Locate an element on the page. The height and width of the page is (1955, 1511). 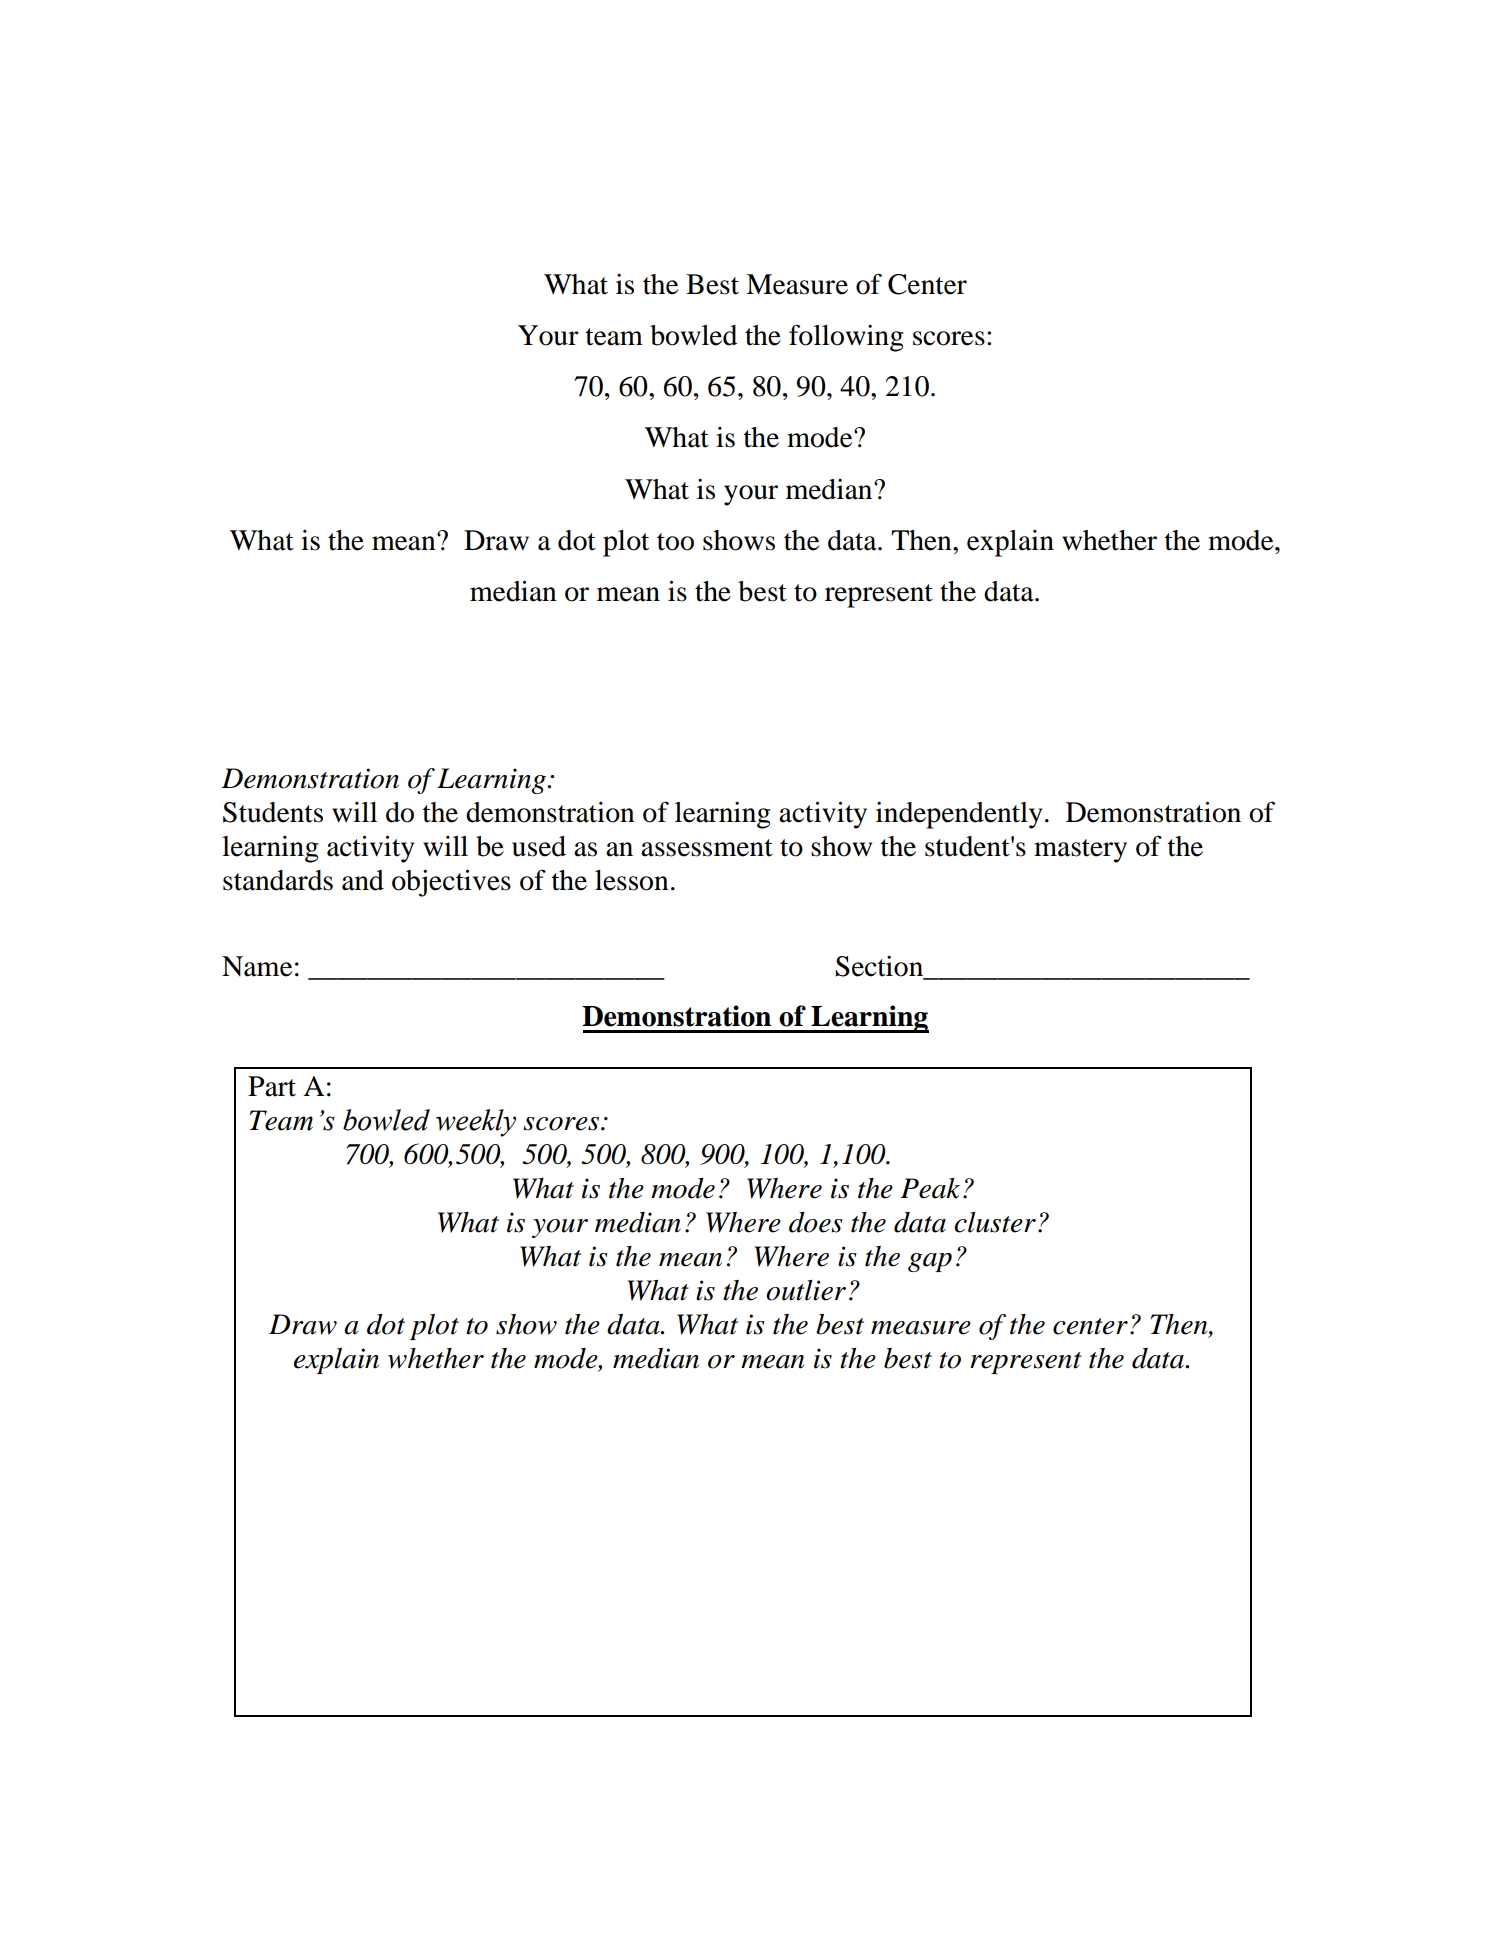
Part is located at coordinates (272, 1086).
